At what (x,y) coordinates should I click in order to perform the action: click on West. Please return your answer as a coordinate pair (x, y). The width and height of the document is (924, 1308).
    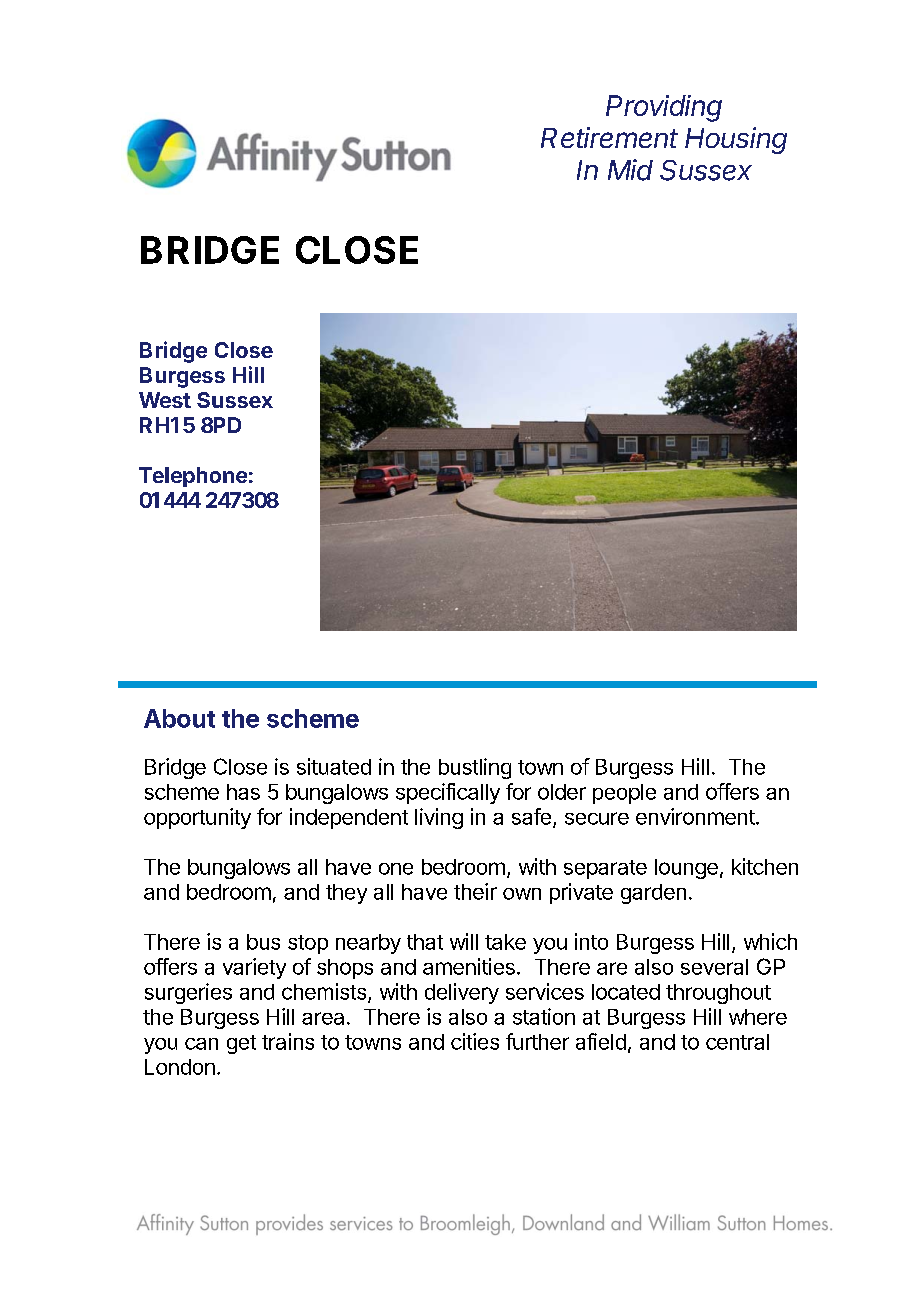
    Looking at the image, I should click on (165, 400).
